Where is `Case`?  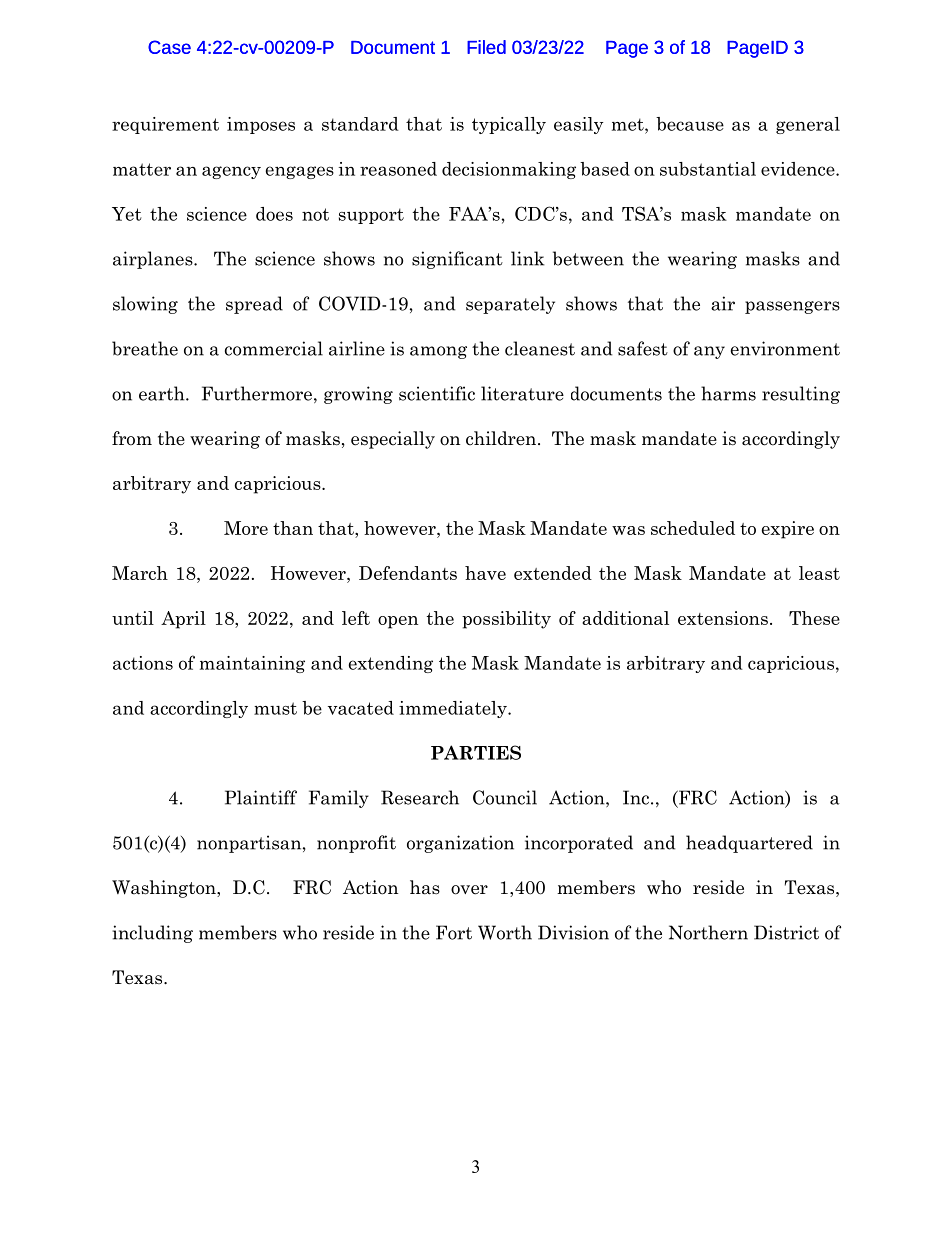 Case is located at coordinates (169, 47).
